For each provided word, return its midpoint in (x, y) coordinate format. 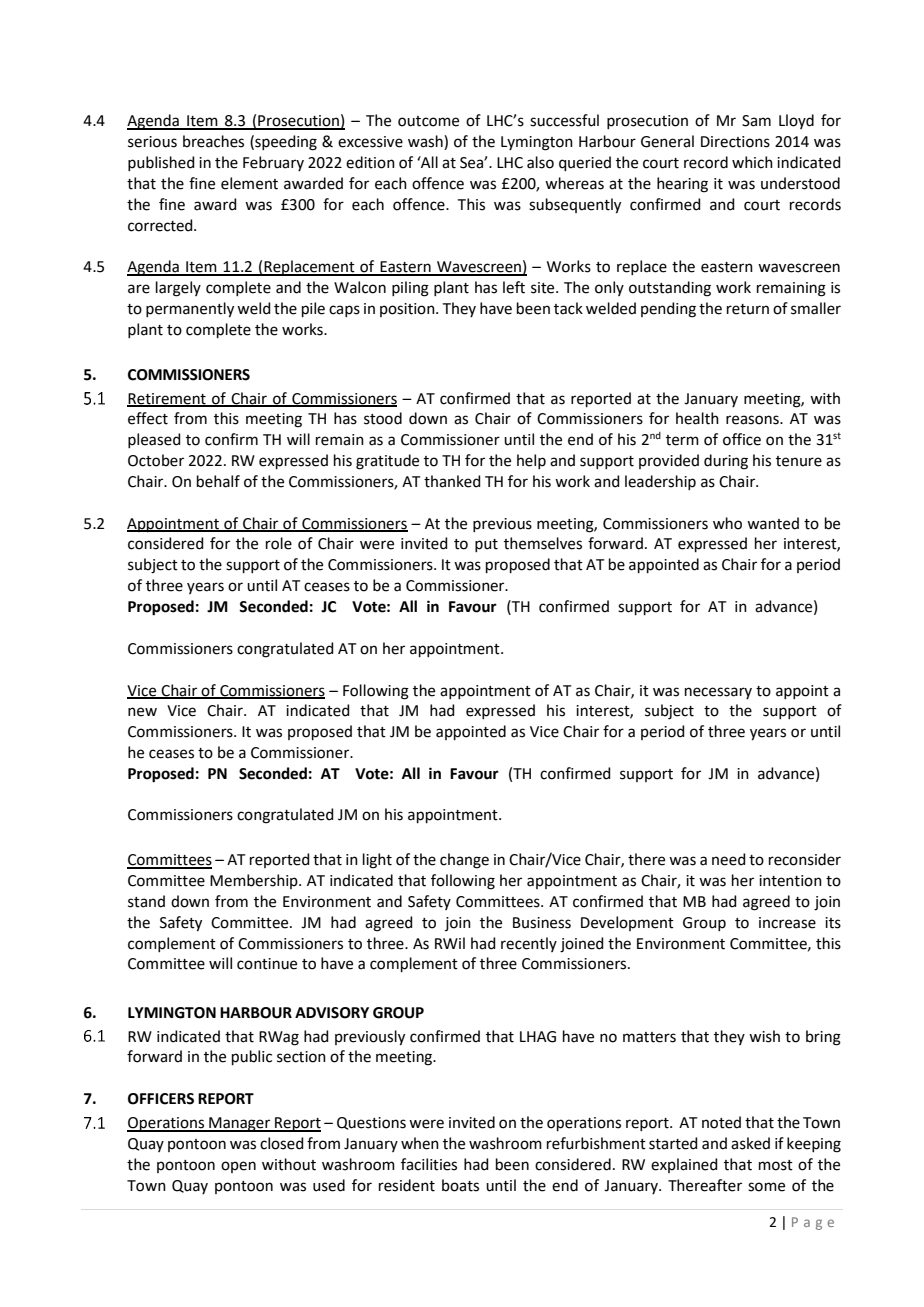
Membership (255, 881)
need (729, 859)
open (238, 1167)
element (249, 183)
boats (460, 1185)
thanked (452, 481)
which (752, 162)
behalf (218, 481)
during (726, 462)
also (540, 162)
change (464, 861)
